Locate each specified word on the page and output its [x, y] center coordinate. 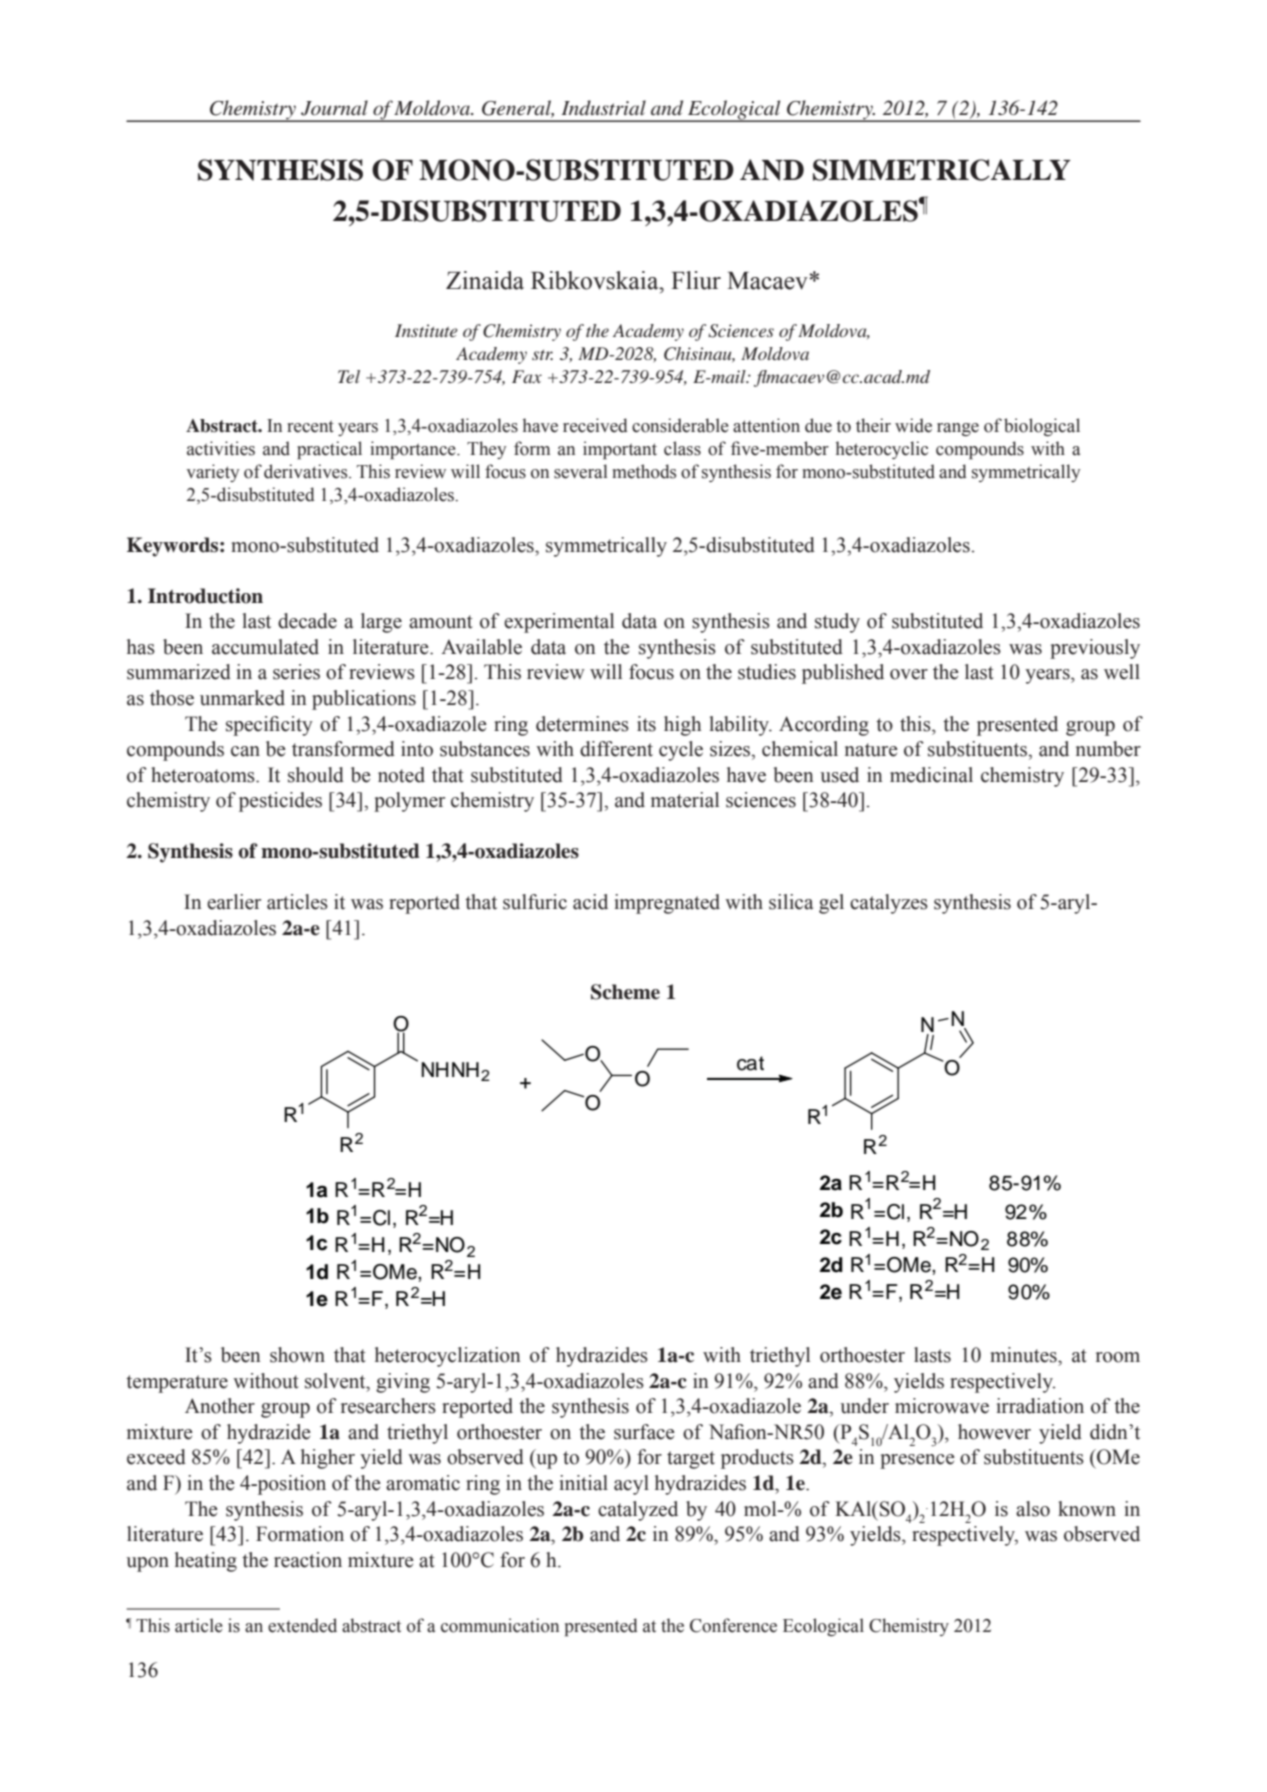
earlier [234, 902]
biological [1042, 427]
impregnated [667, 904]
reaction [308, 1560]
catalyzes [889, 904]
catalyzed [638, 1511]
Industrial [603, 108]
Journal [334, 108]
